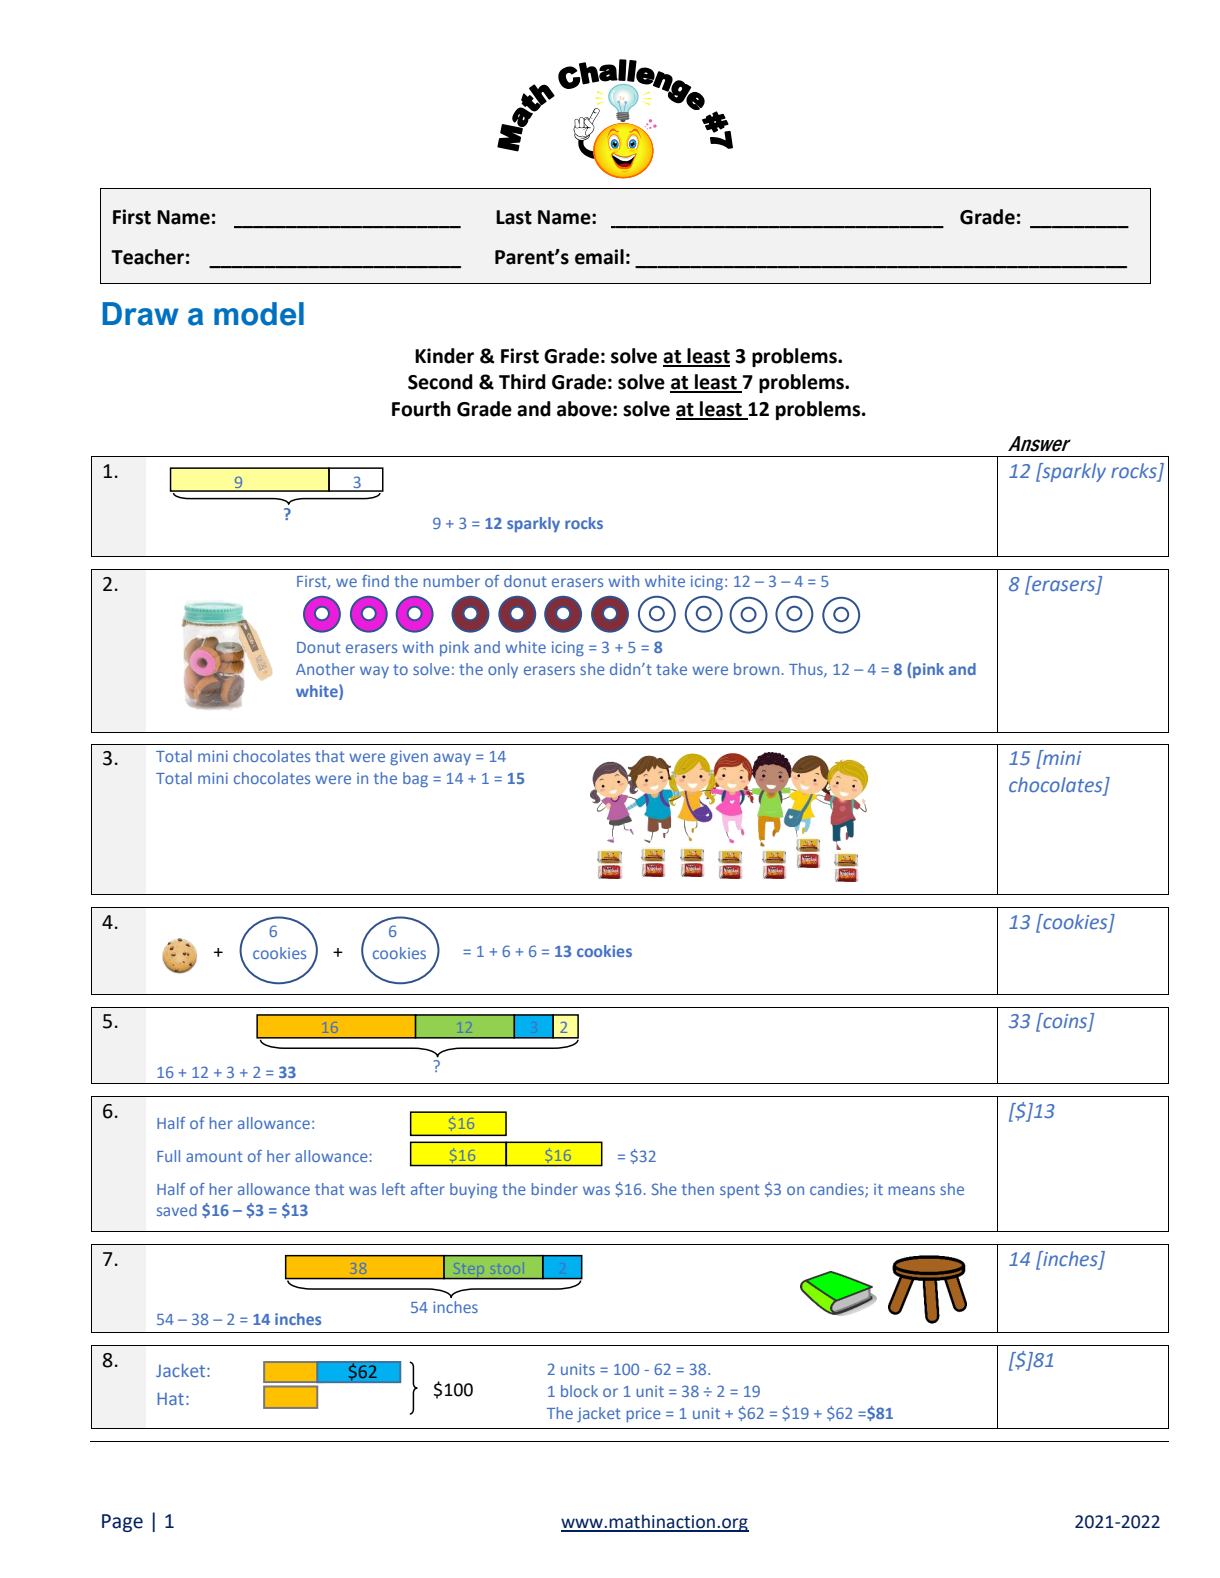 The image size is (1220, 1578). I want to click on brown, so click(756, 669).
